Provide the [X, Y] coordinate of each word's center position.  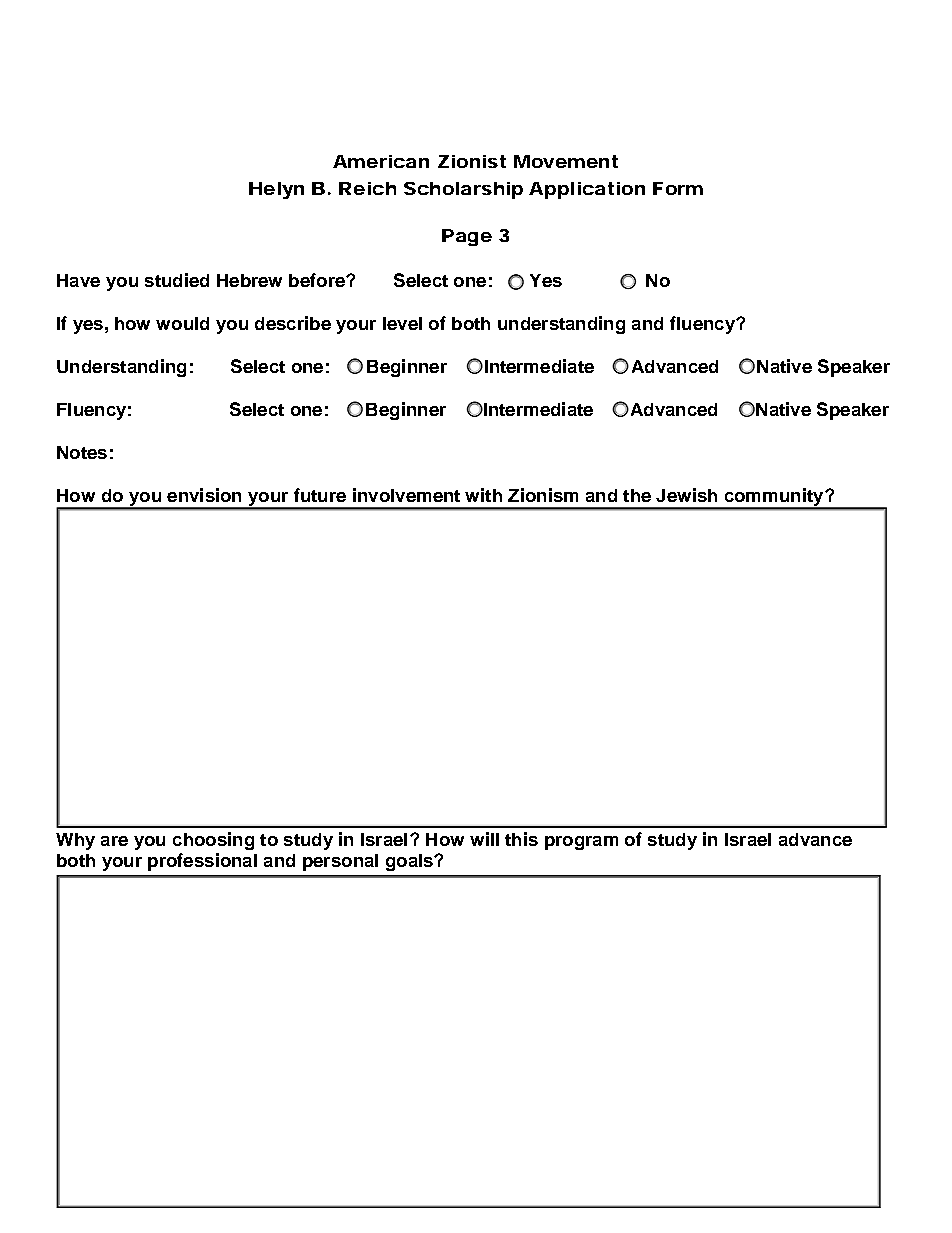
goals [410, 862]
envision [204, 495]
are [114, 841]
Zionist [472, 161]
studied [177, 280]
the [637, 495]
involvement [406, 495]
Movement [566, 161]
